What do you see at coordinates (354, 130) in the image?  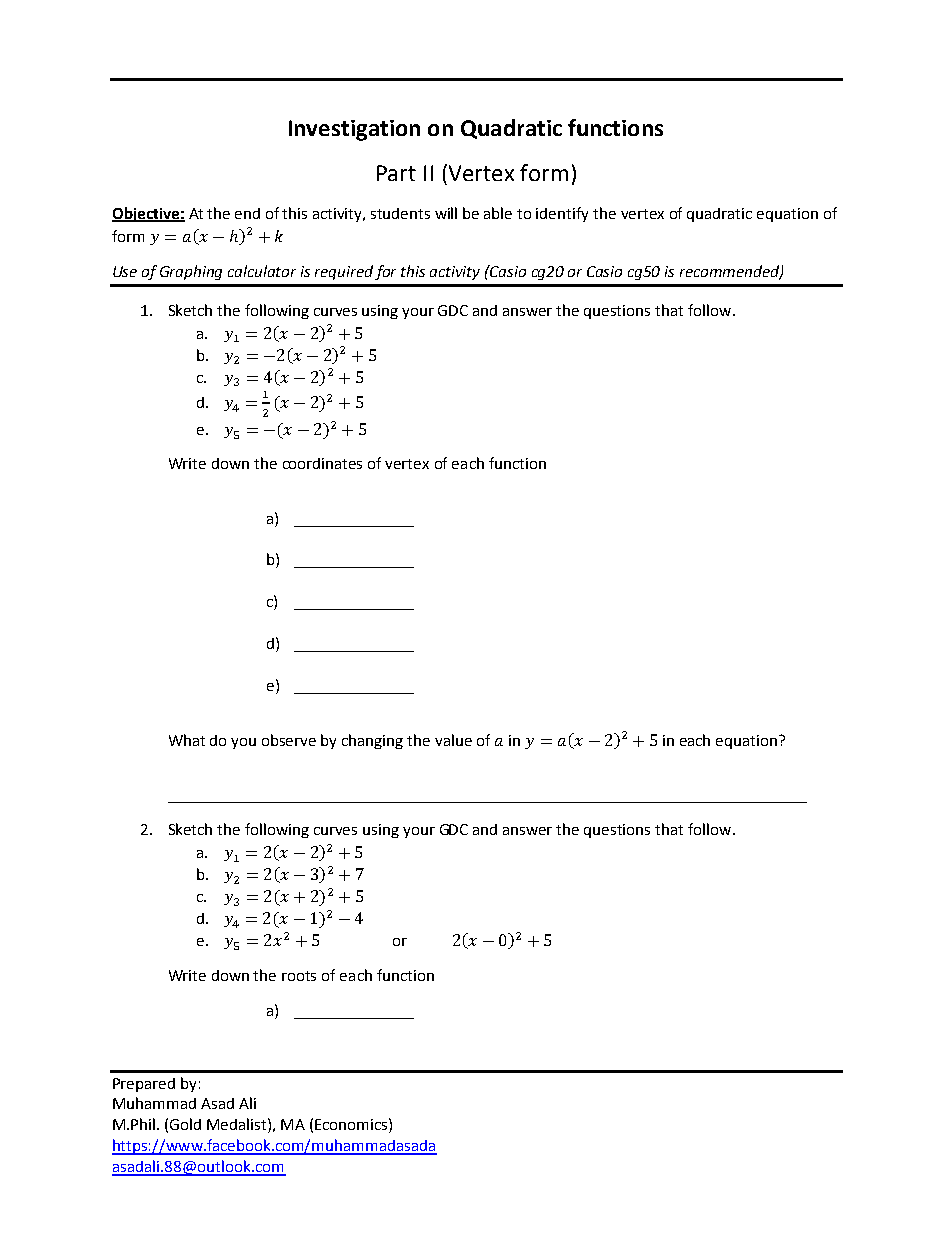 I see `Investigation` at bounding box center [354, 130].
